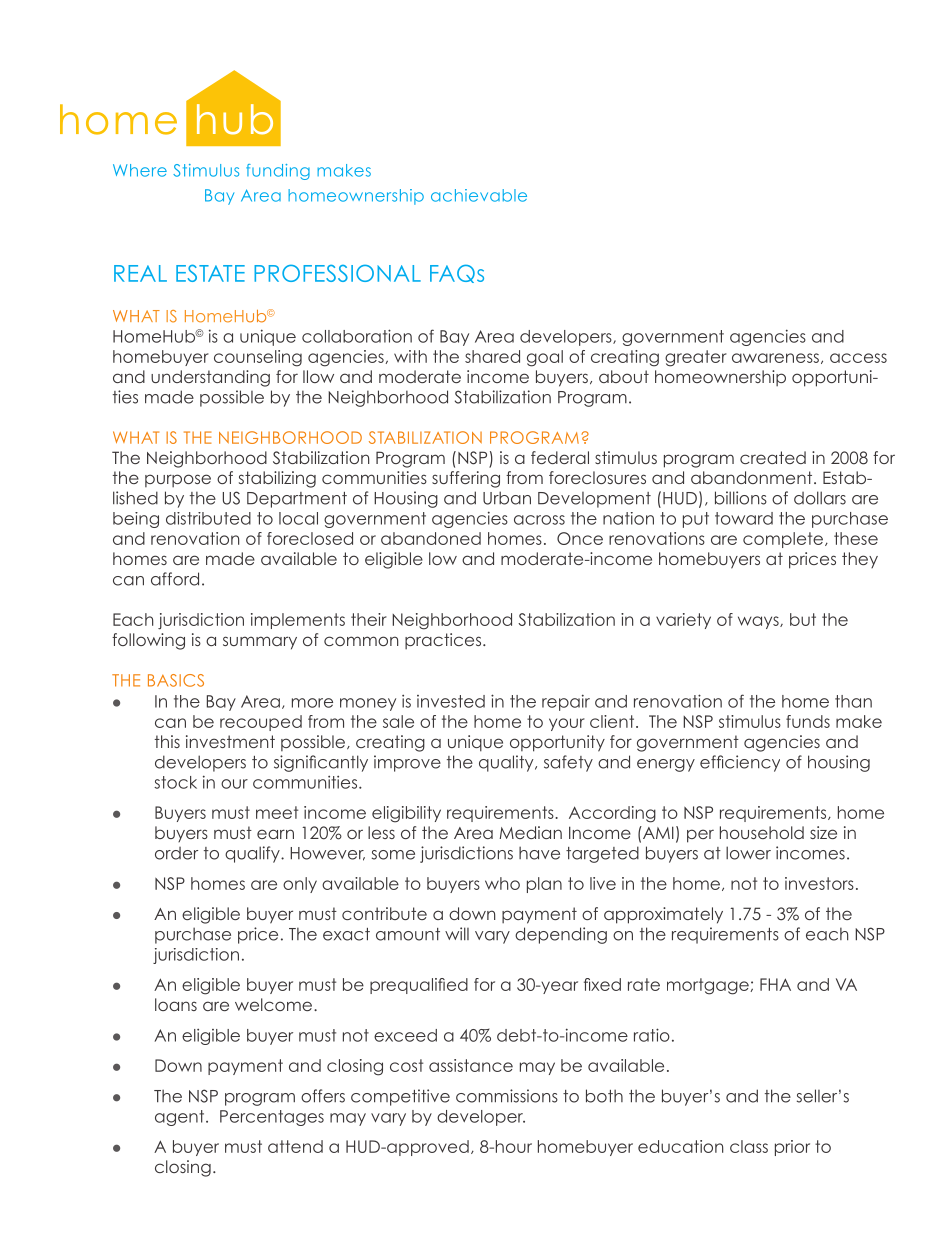  Describe the element at coordinates (819, 883) in the screenshot. I see `investors` at that location.
